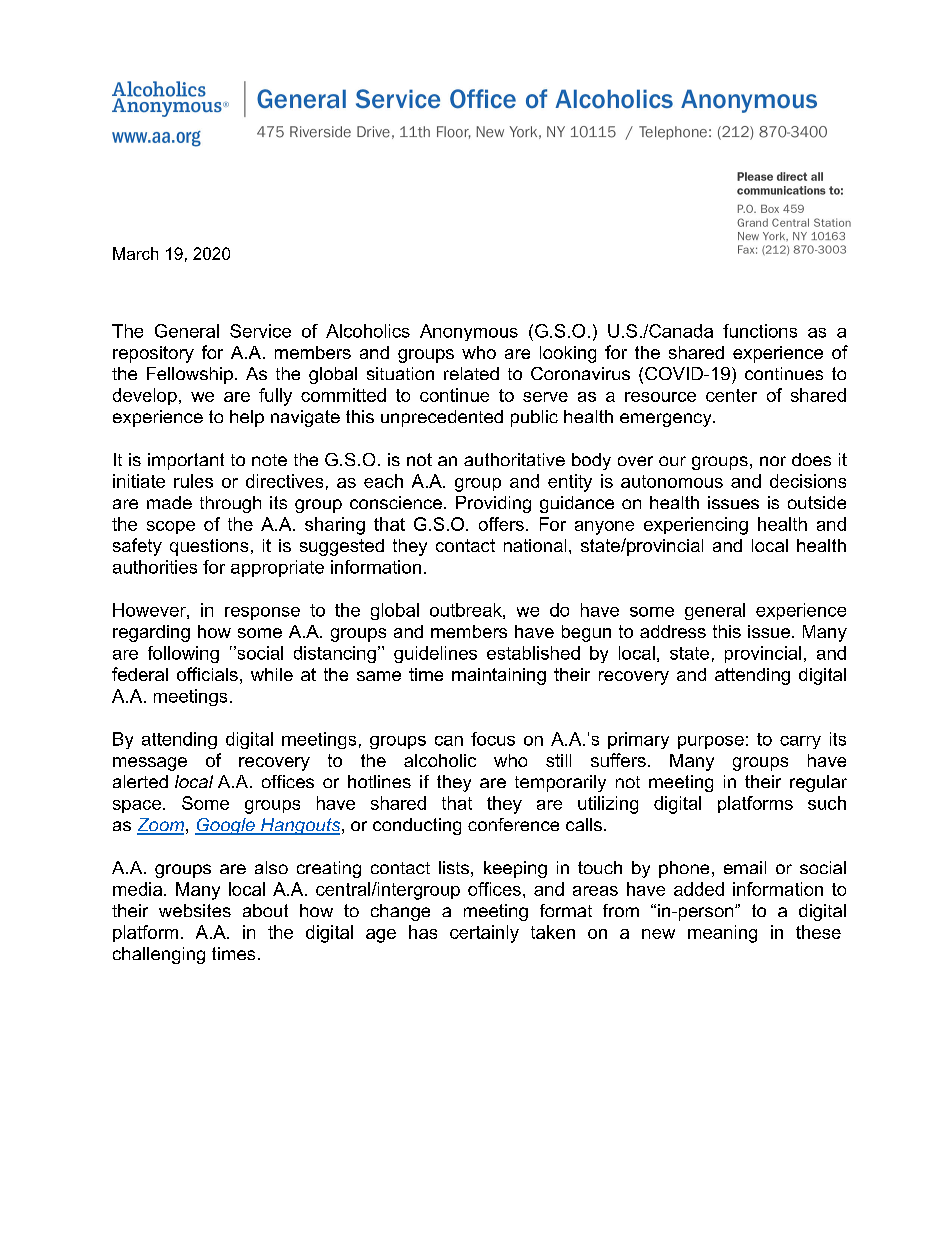 The image size is (952, 1233). What do you see at coordinates (673, 631) in the image?
I see `address` at bounding box center [673, 631].
